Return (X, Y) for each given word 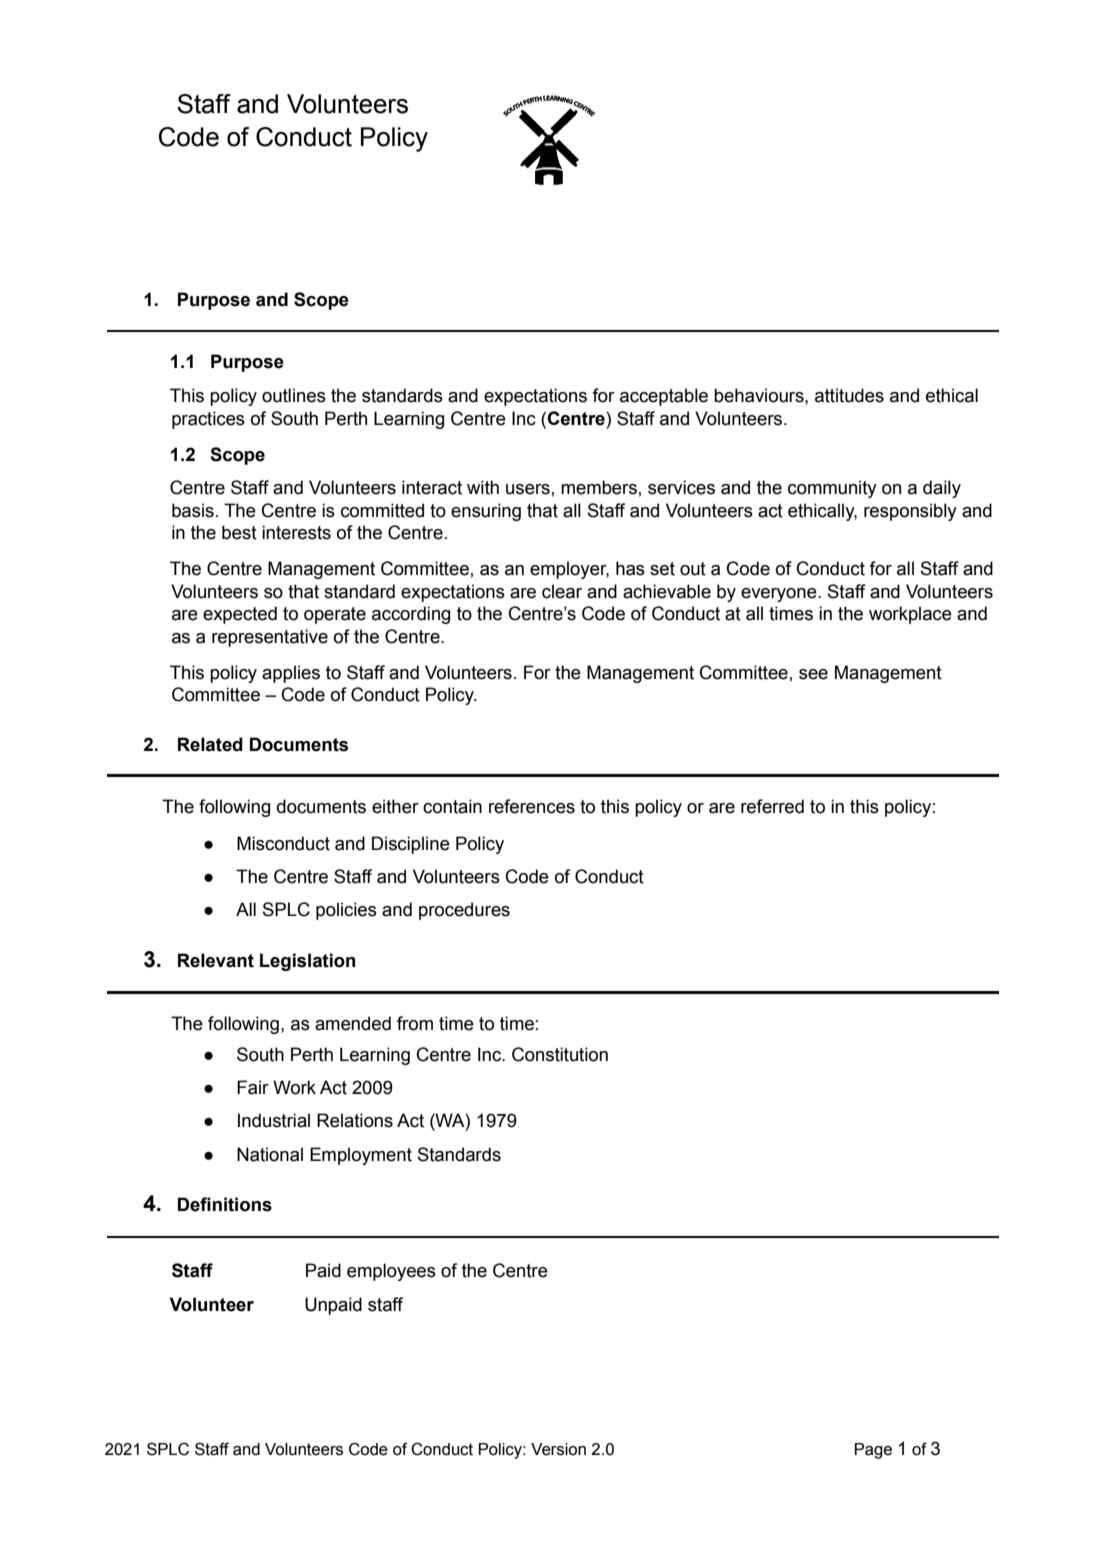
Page (873, 1451)
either (395, 806)
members (599, 487)
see (813, 674)
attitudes (849, 395)
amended (353, 1023)
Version (558, 1449)
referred (772, 806)
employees (391, 1272)
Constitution (560, 1054)
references (532, 806)
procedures (464, 911)
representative (270, 638)
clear (562, 591)
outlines (294, 395)
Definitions (225, 1204)
